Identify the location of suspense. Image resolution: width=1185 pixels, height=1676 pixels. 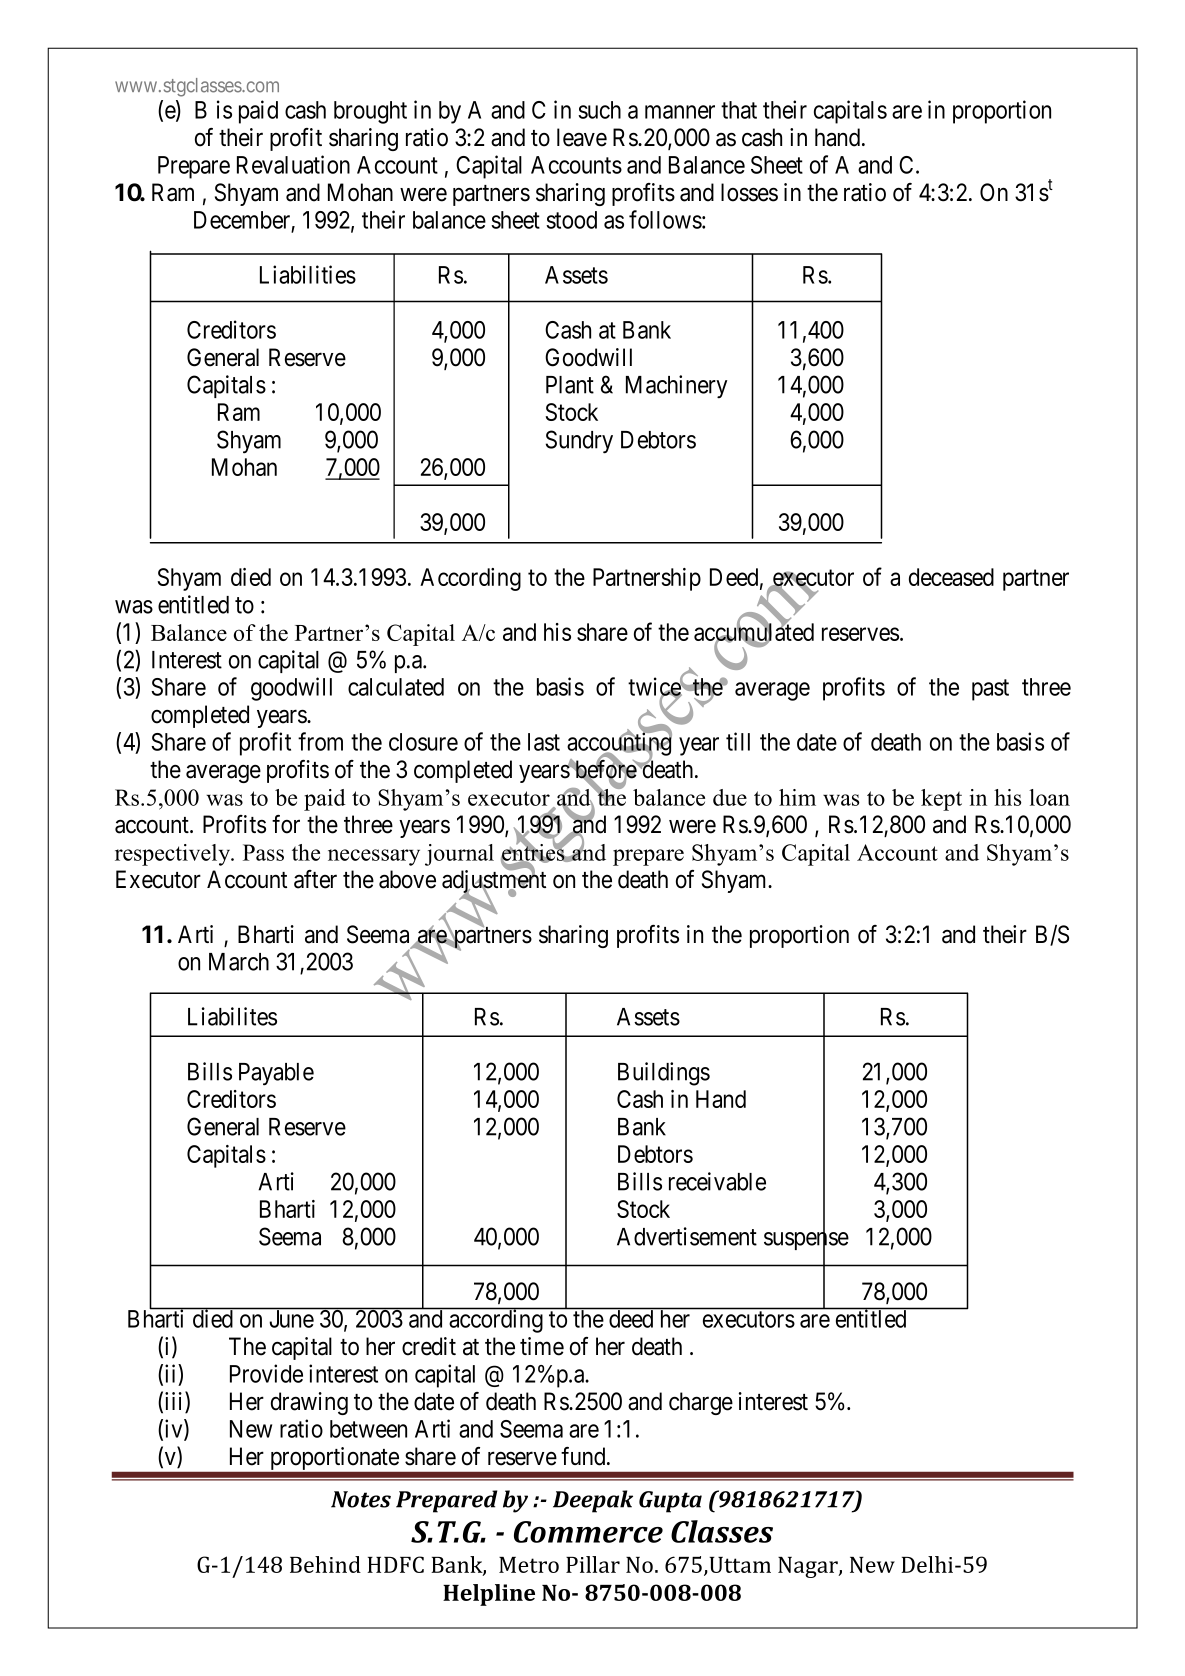
(806, 1242).
